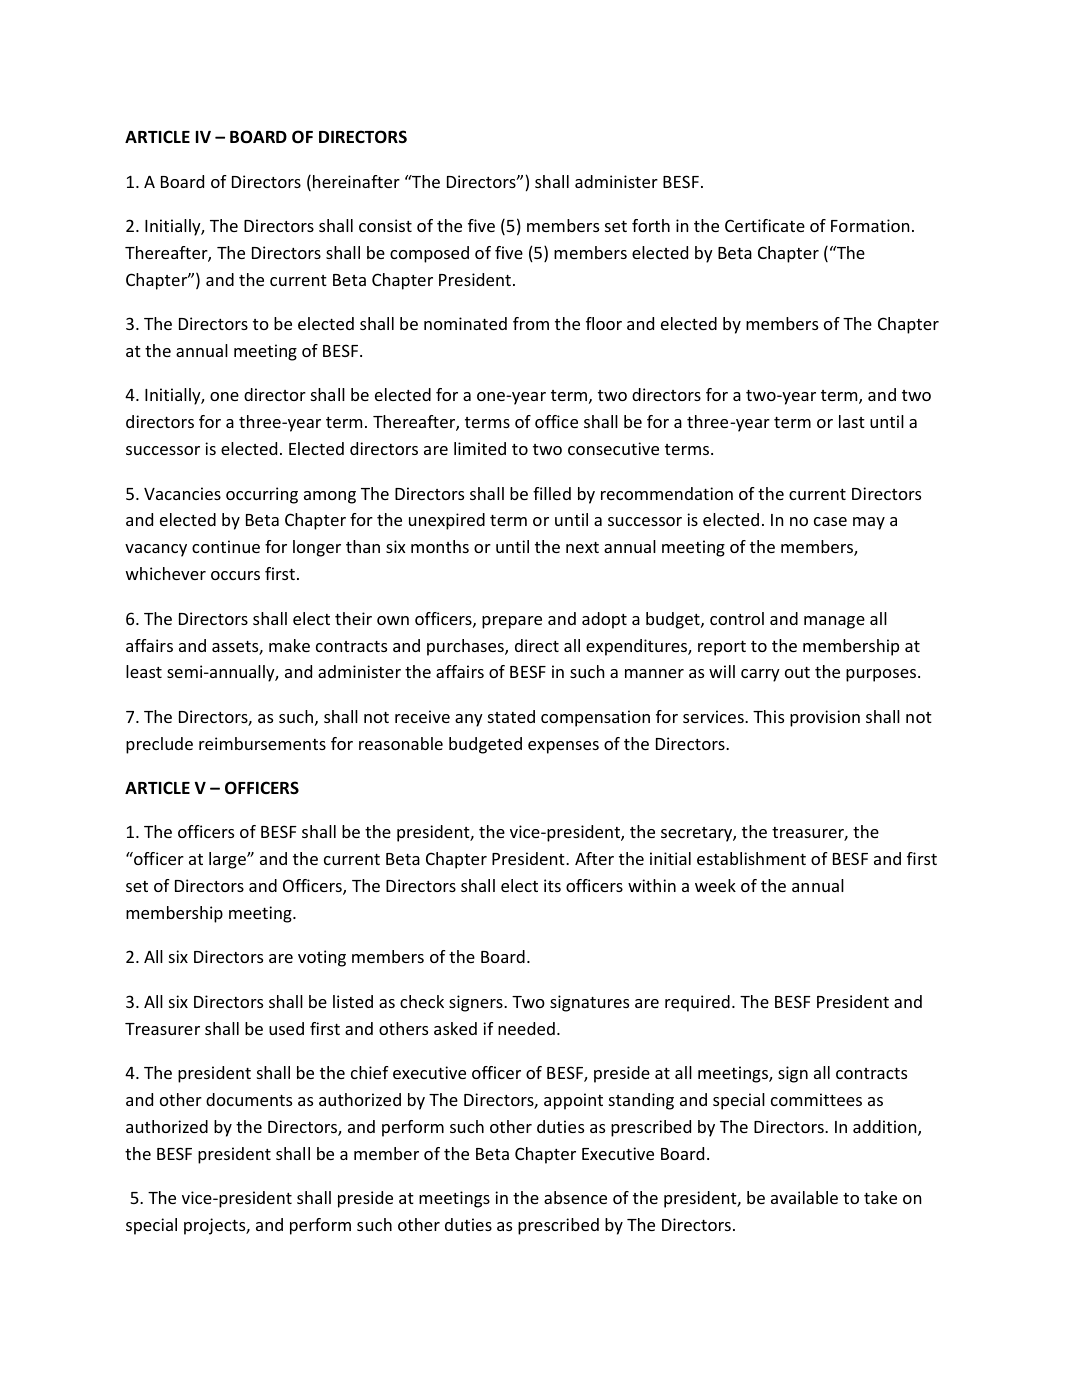  What do you see at coordinates (249, 1099) in the screenshot?
I see `documents` at bounding box center [249, 1099].
